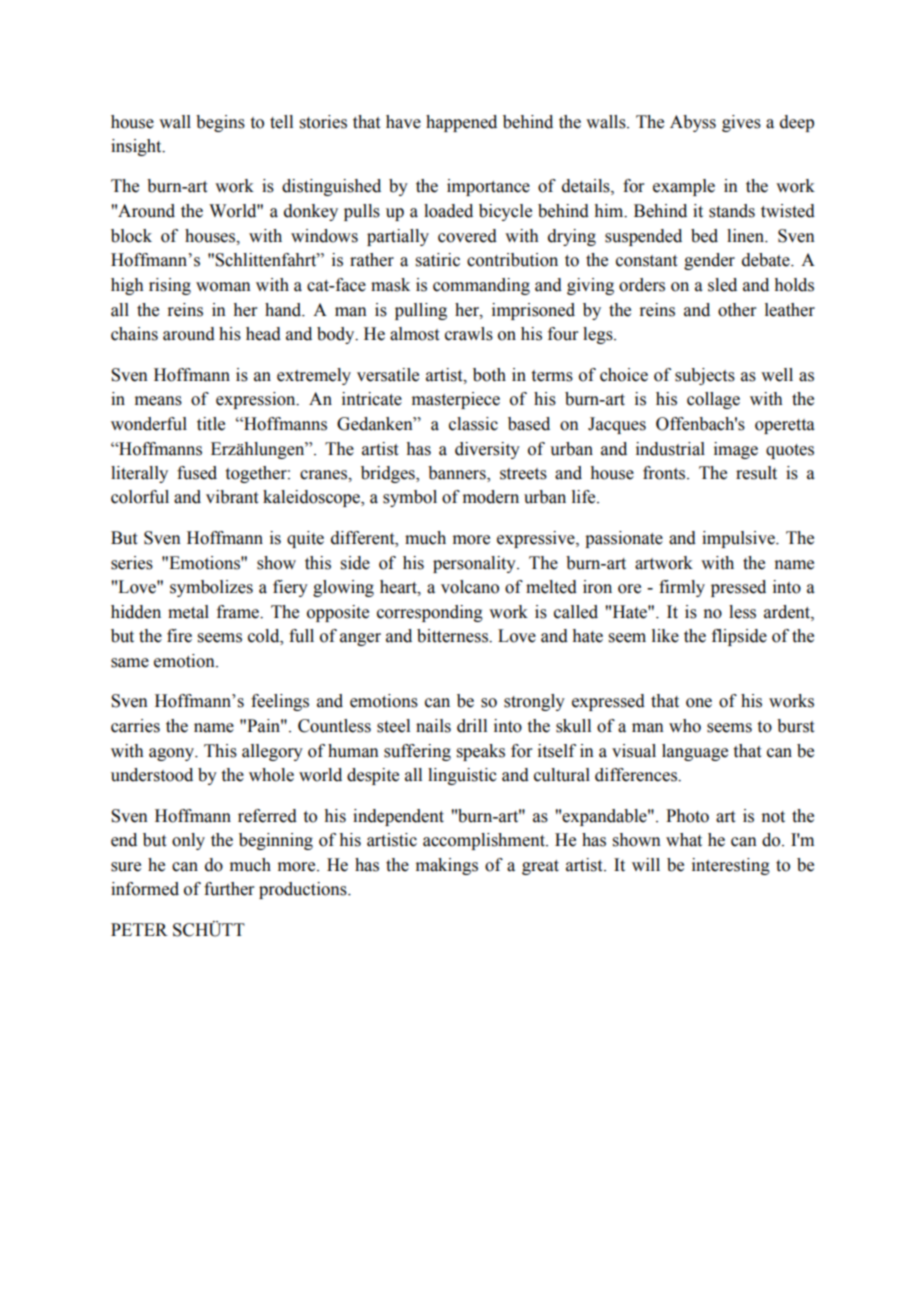  What do you see at coordinates (461, 123) in the document?
I see `happened` at bounding box center [461, 123].
